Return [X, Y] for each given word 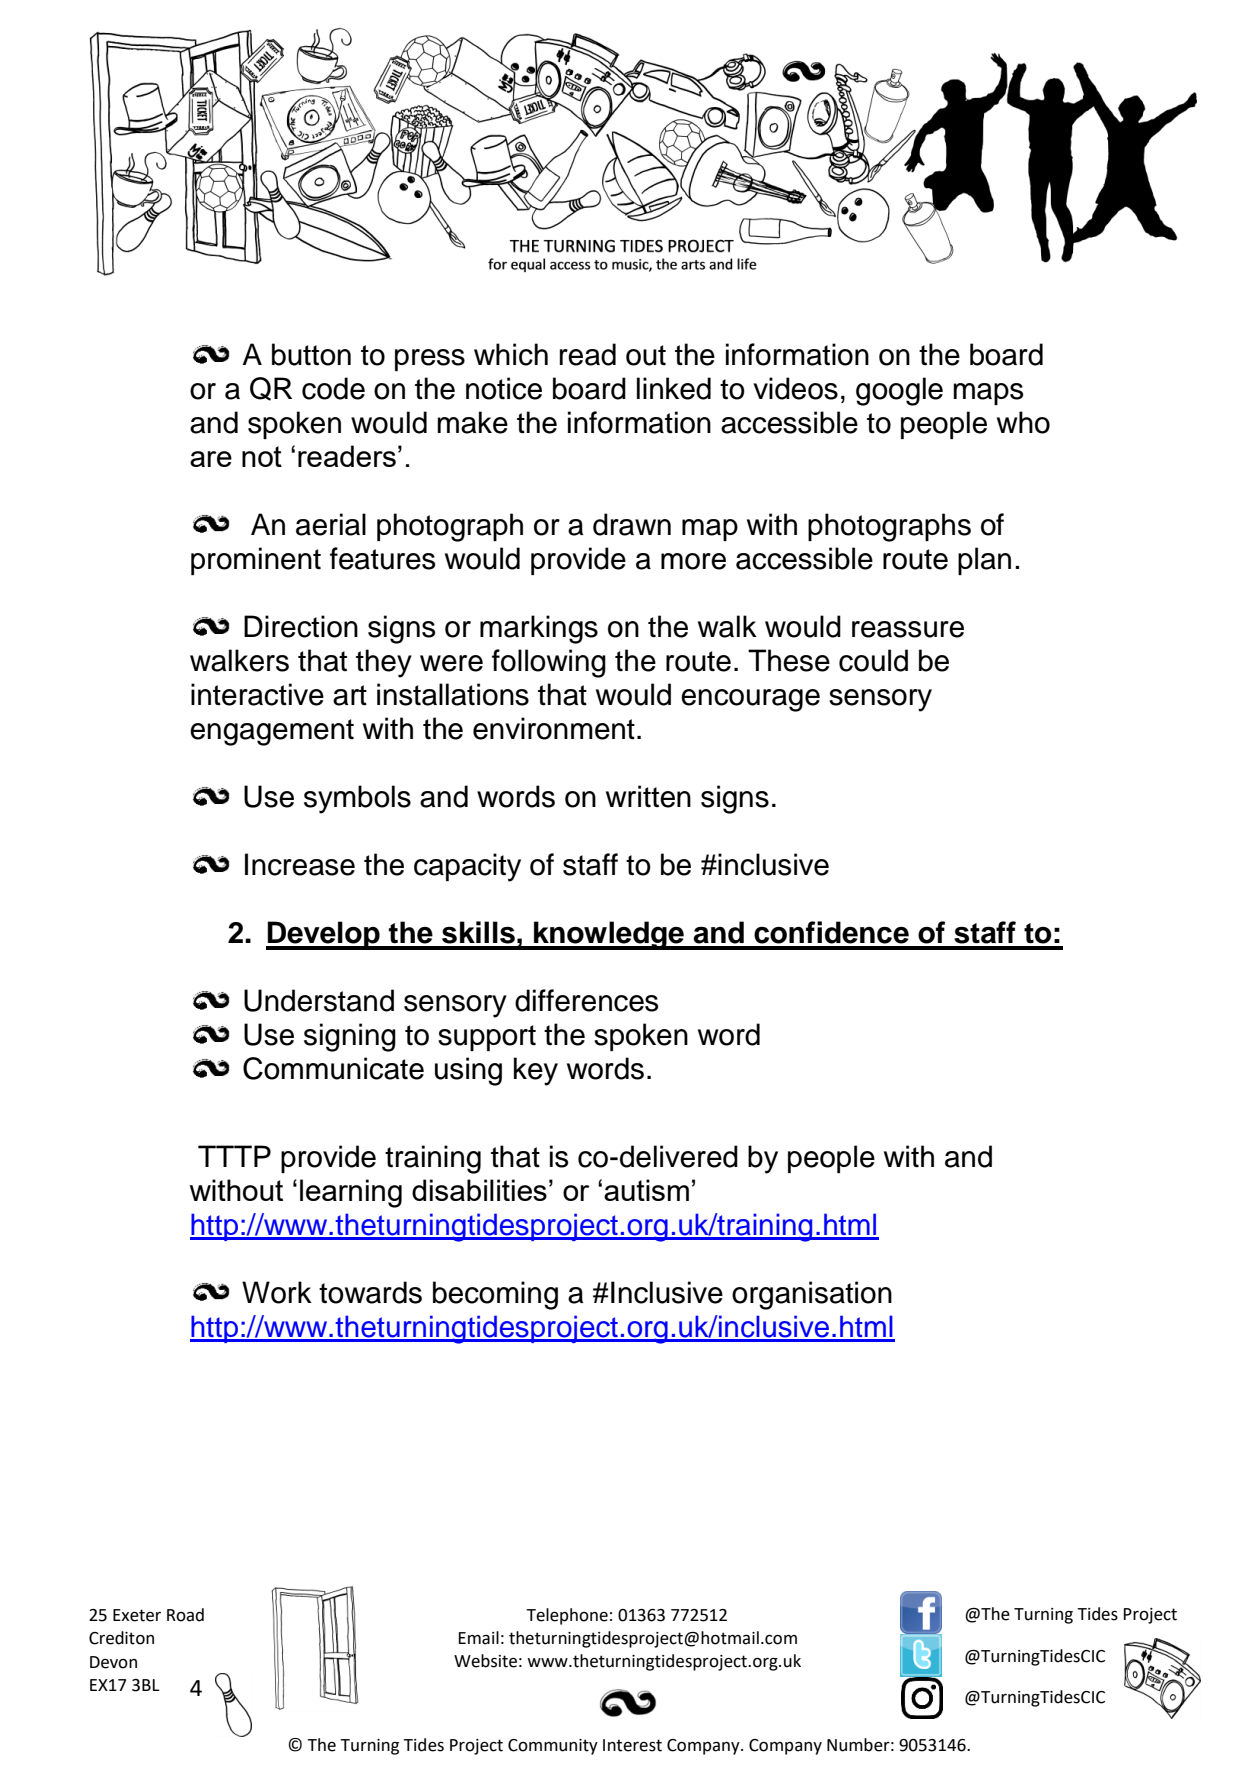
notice [504, 388]
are [211, 459]
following [549, 663]
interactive [257, 694]
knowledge [609, 935]
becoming [495, 1295]
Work [277, 1292]
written [648, 796]
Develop [324, 935]
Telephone [567, 1616]
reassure [908, 629]
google [899, 391]
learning [351, 1193]
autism [646, 1190]
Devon [113, 1662]
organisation [812, 1295]
